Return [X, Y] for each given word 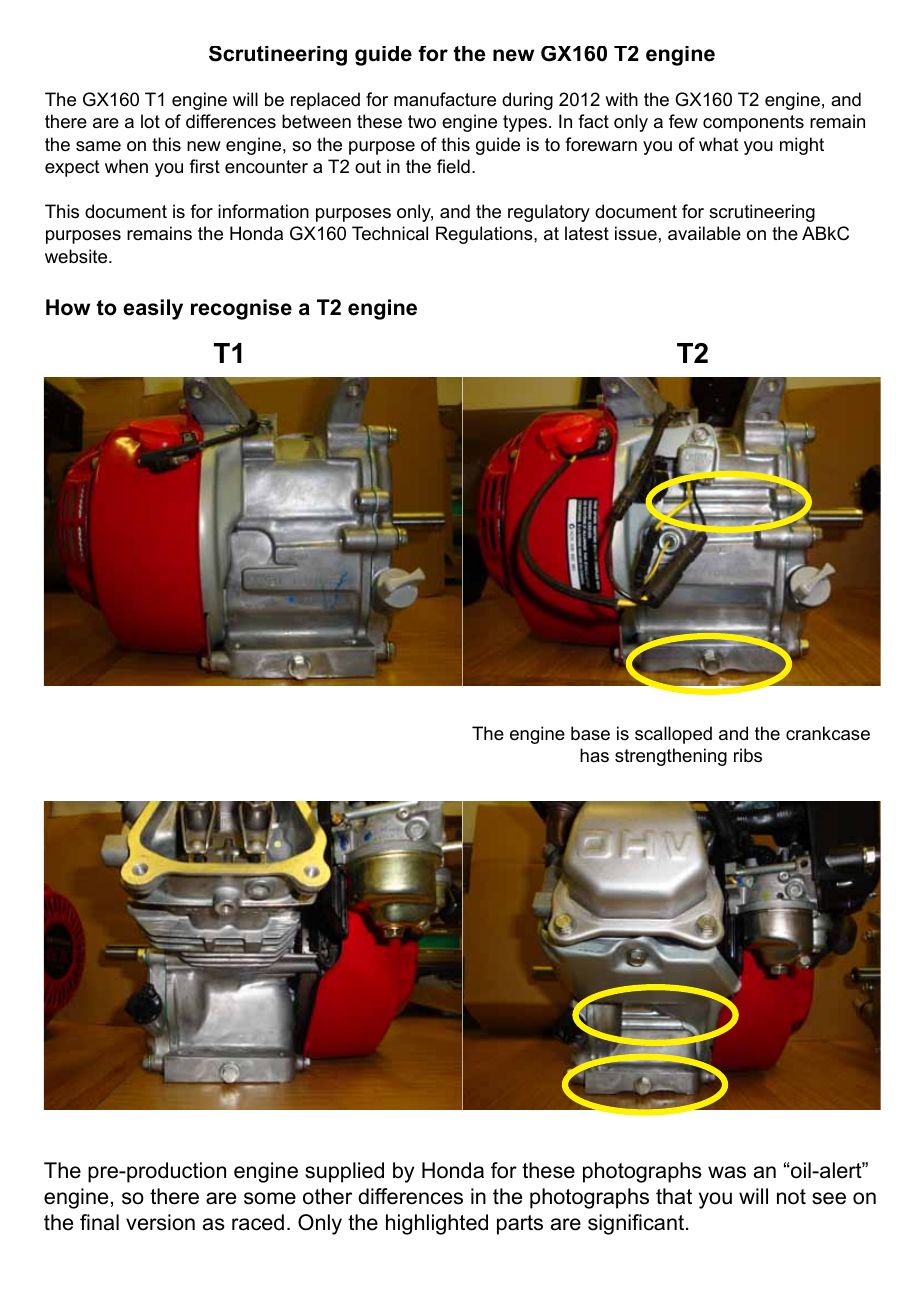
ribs [748, 755]
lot [150, 121]
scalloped [673, 735]
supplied [344, 1172]
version [160, 1222]
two [422, 121]
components [753, 123]
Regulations [485, 235]
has [594, 755]
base [590, 733]
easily [153, 309]
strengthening [671, 757]
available [704, 233]
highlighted [437, 1224]
